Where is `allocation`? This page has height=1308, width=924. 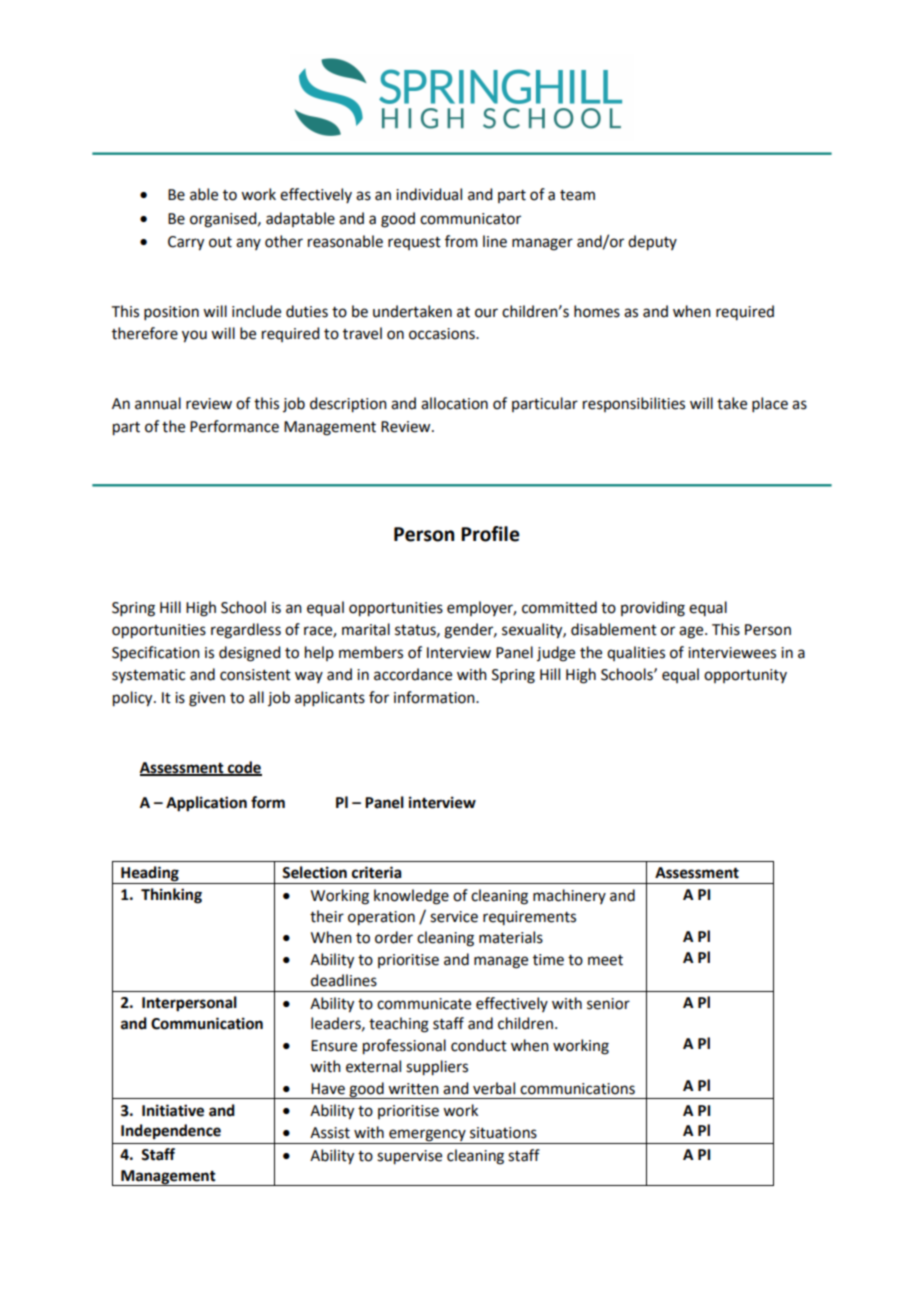 allocation is located at coordinates (454, 403).
